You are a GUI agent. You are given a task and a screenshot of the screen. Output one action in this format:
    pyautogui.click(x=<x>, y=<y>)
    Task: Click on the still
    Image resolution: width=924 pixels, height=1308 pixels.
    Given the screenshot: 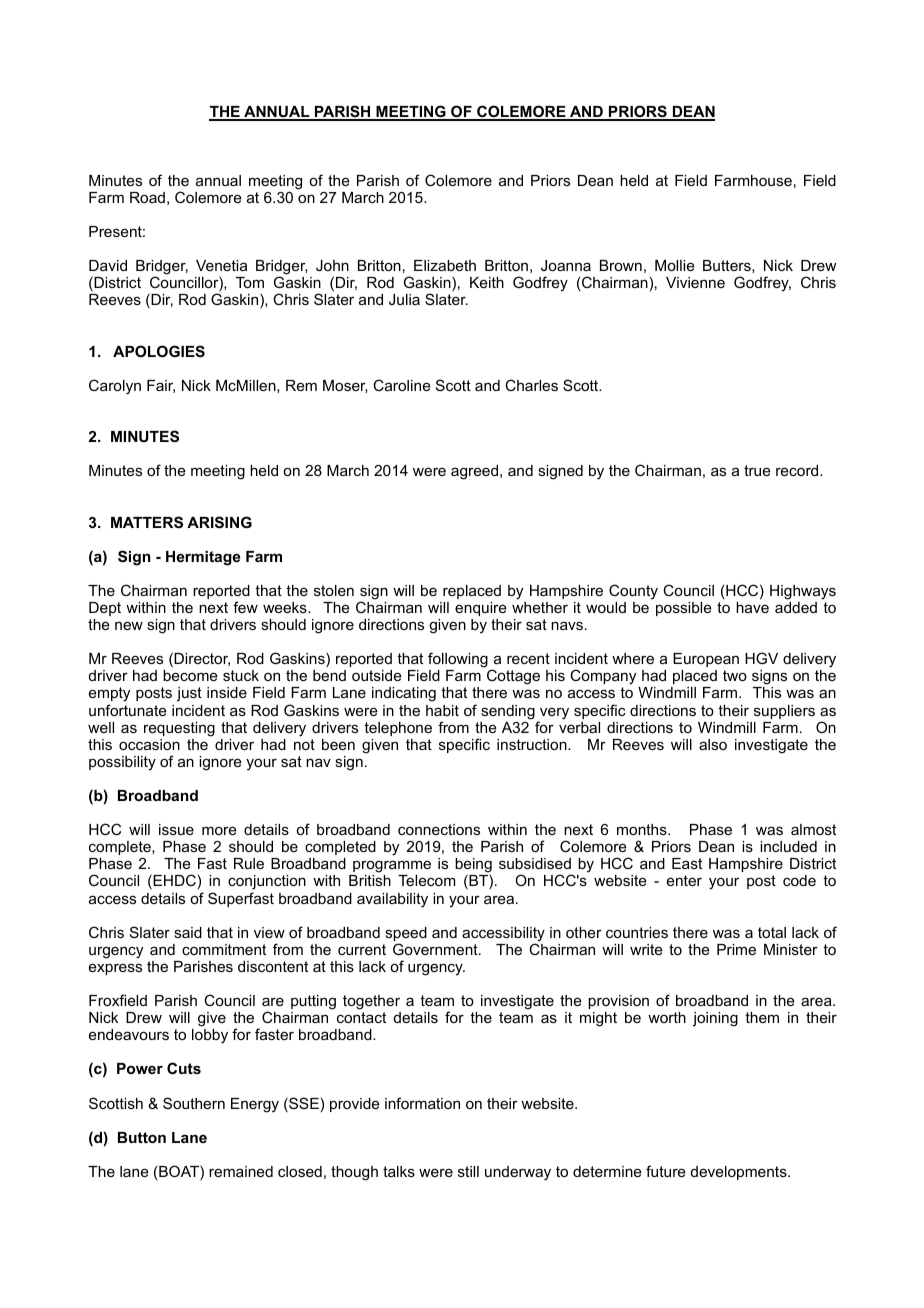 What is the action you would take?
    pyautogui.click(x=468, y=1171)
